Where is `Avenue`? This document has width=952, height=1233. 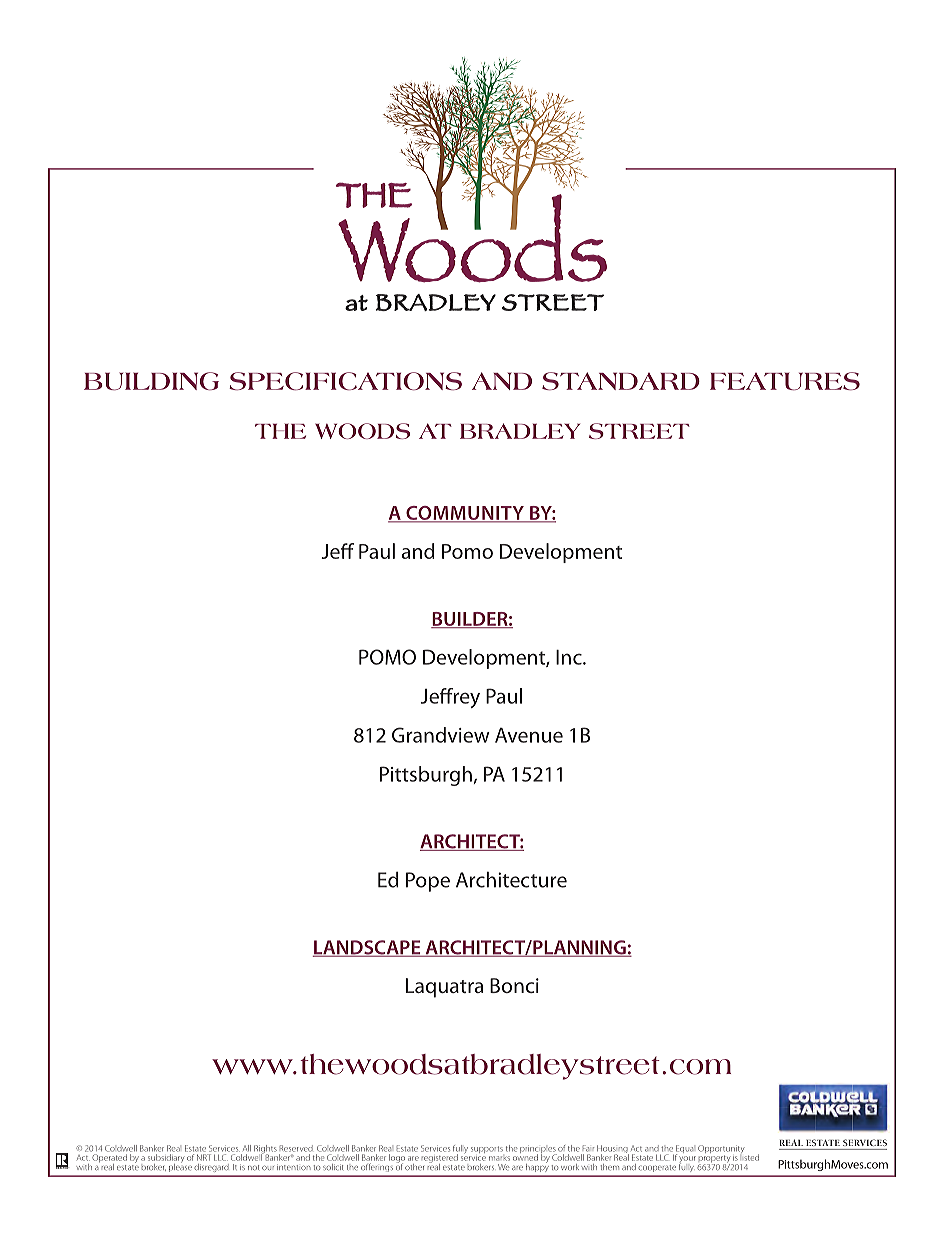 Avenue is located at coordinates (529, 735).
